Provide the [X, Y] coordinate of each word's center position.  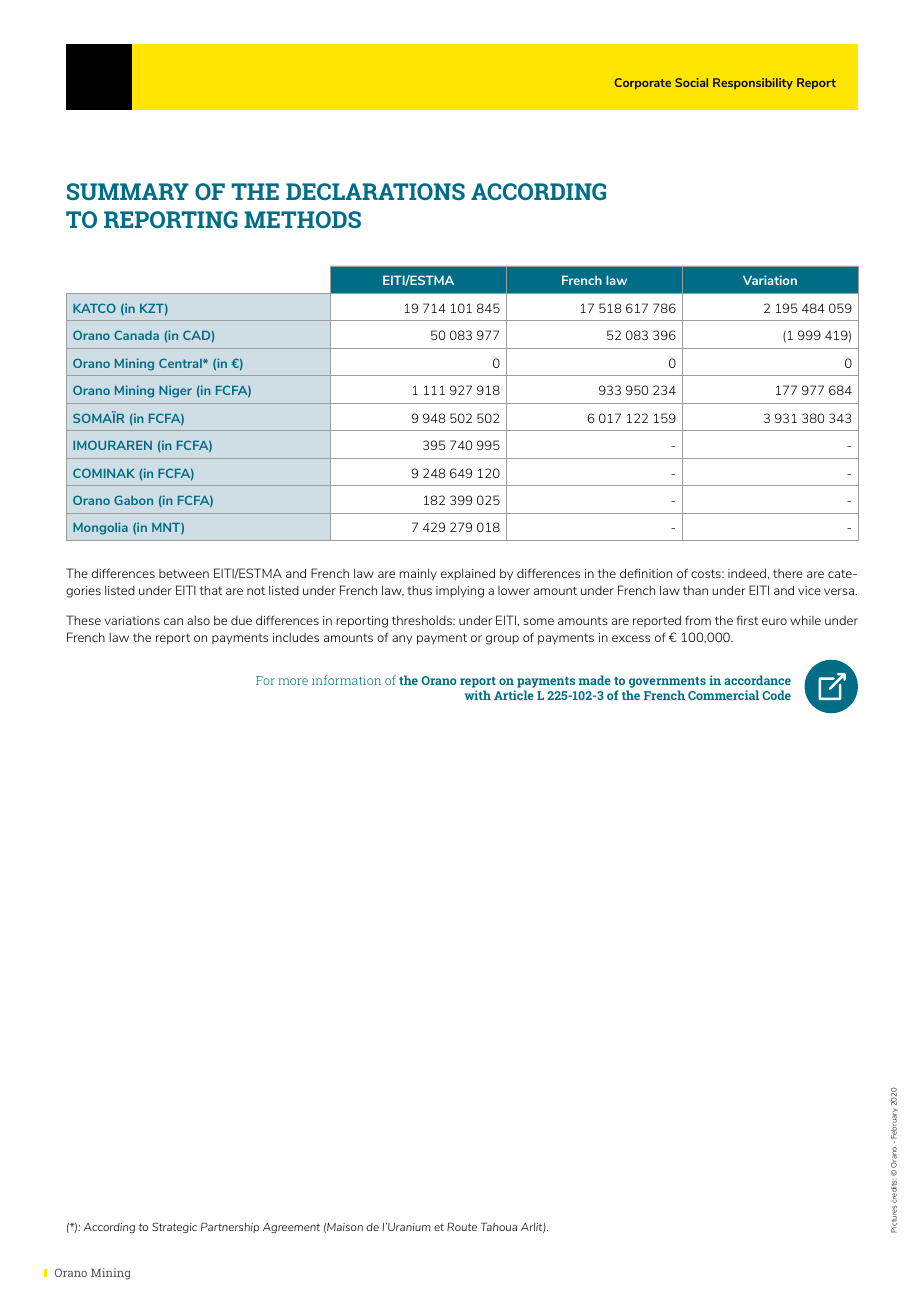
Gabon [133, 500]
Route [462, 1226]
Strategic [174, 1227]
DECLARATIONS [375, 191]
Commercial [723, 695]
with [478, 695]
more [293, 681]
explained [468, 574]
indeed [747, 573]
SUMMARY [128, 191]
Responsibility [753, 83]
